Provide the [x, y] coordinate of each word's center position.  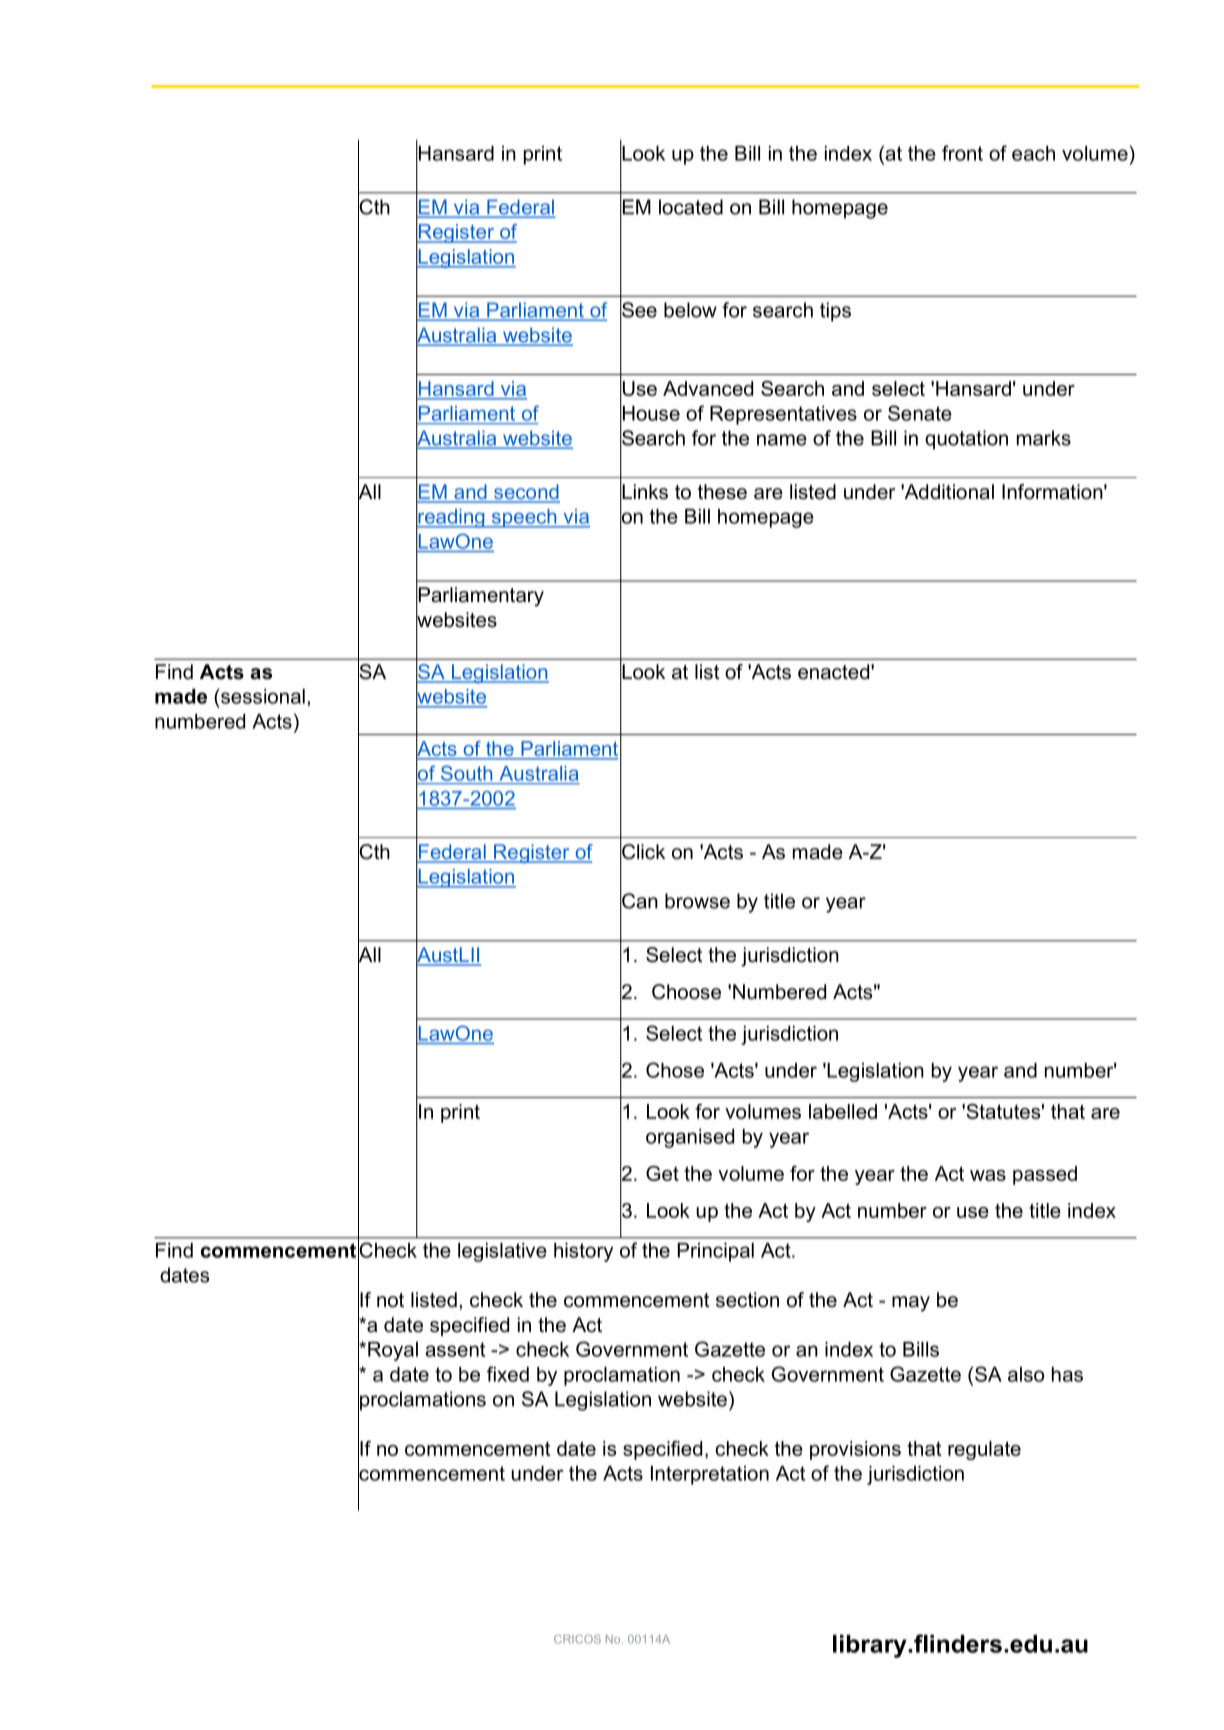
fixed [508, 1374]
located [691, 207]
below [690, 310]
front [962, 153]
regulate [984, 1450]
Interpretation [710, 1475]
